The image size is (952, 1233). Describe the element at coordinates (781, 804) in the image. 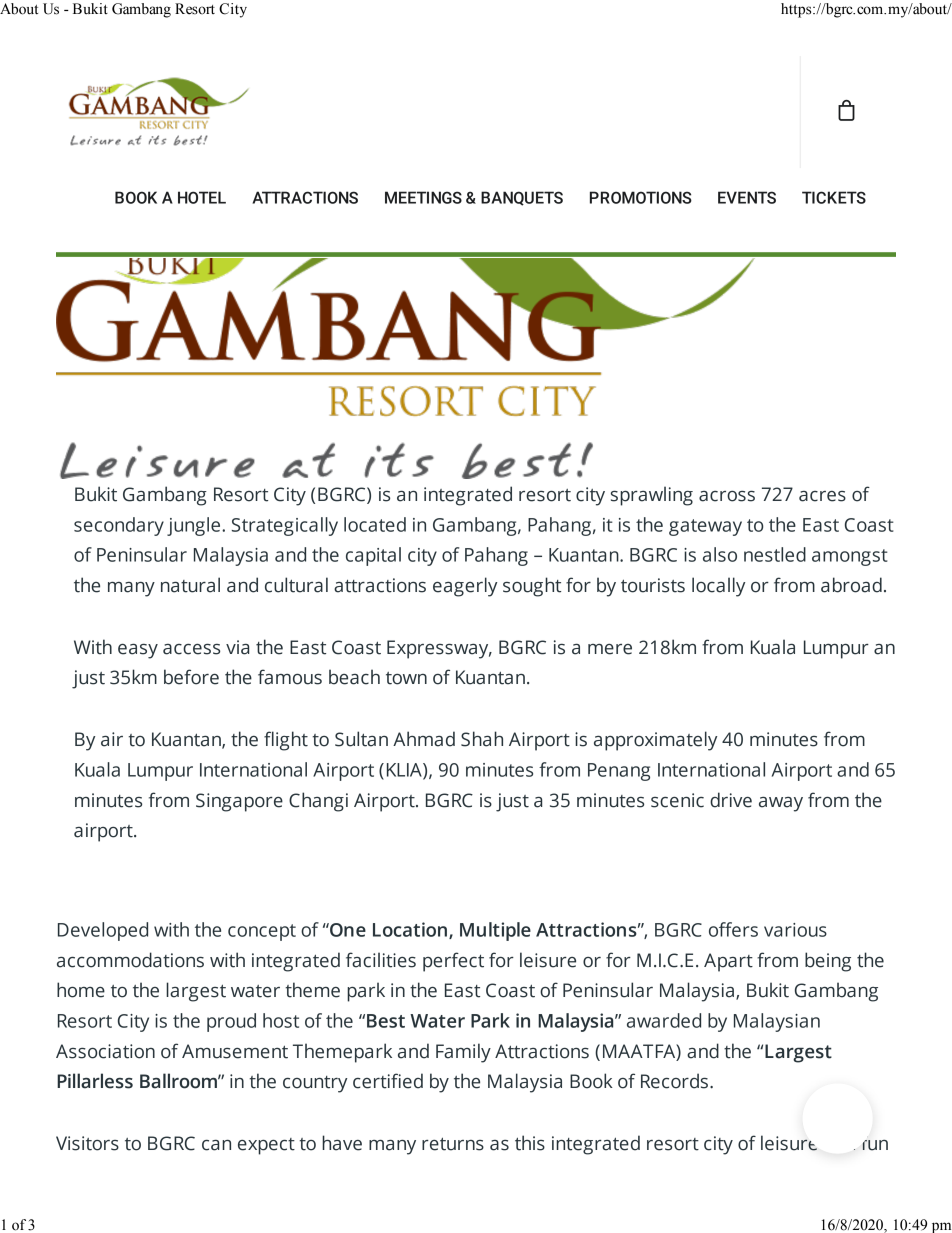

I see `away` at that location.
